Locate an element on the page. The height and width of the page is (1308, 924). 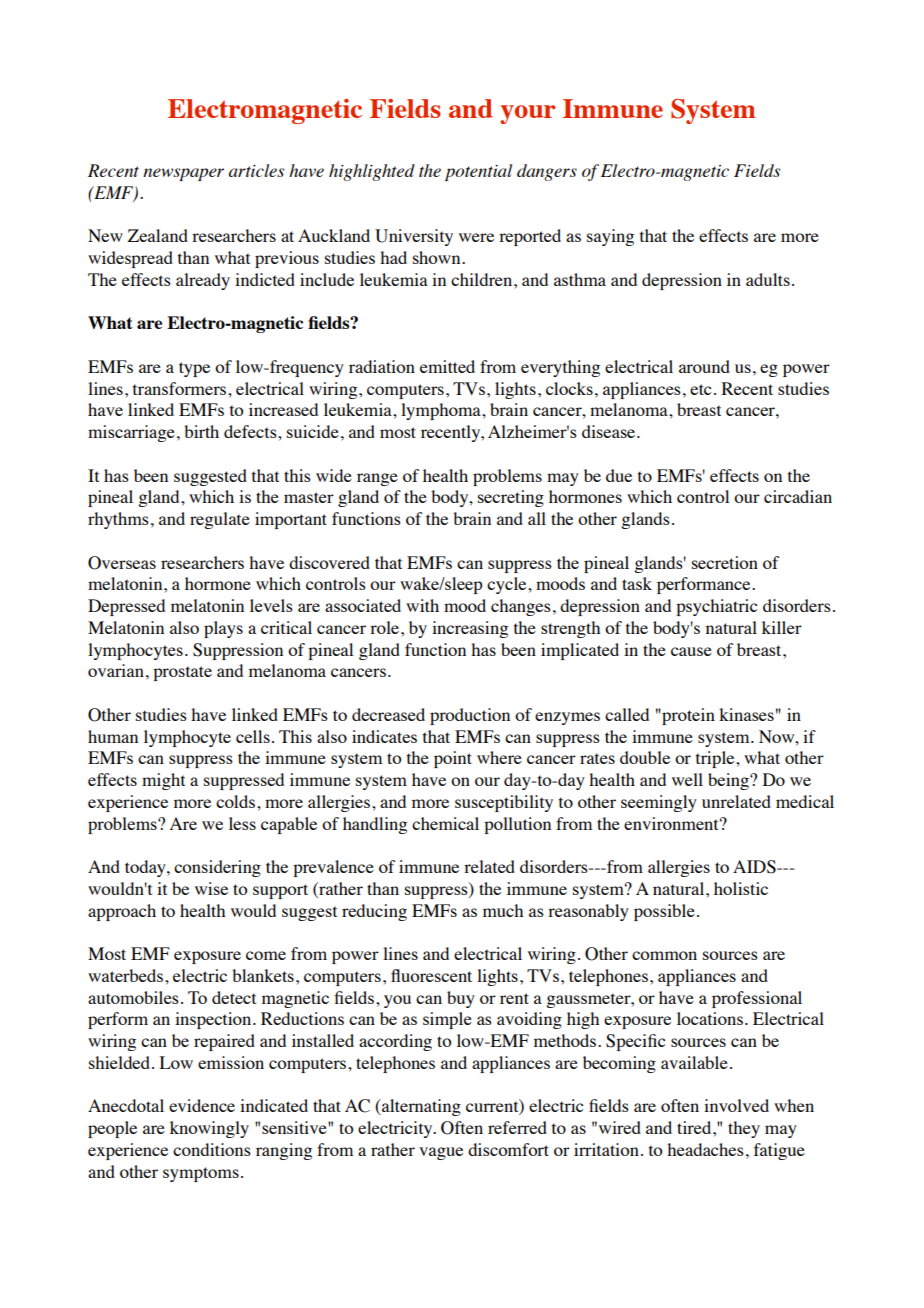
vague is located at coordinates (441, 1153).
